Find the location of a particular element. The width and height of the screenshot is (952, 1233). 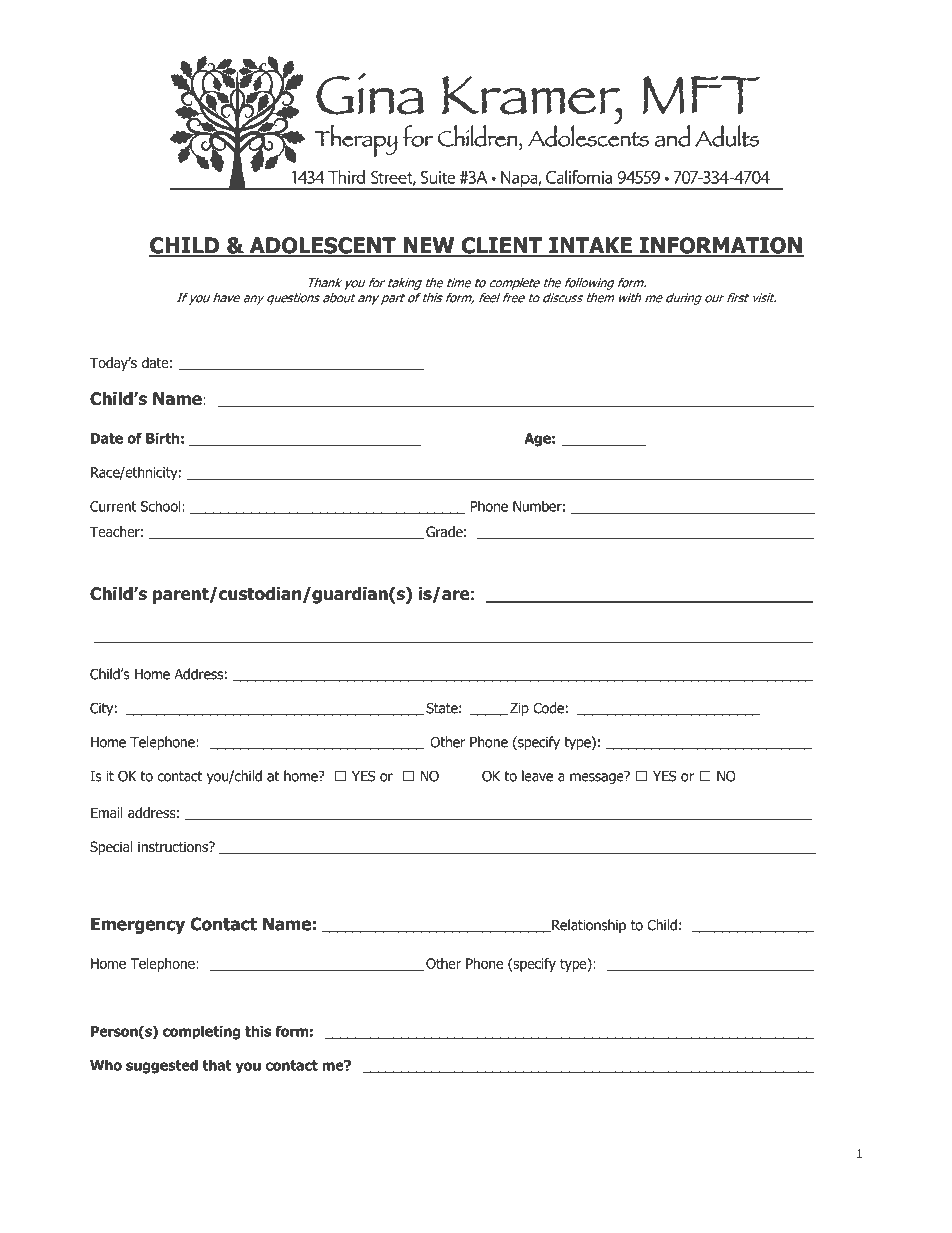

Kramer is located at coordinates (212, 1155).
